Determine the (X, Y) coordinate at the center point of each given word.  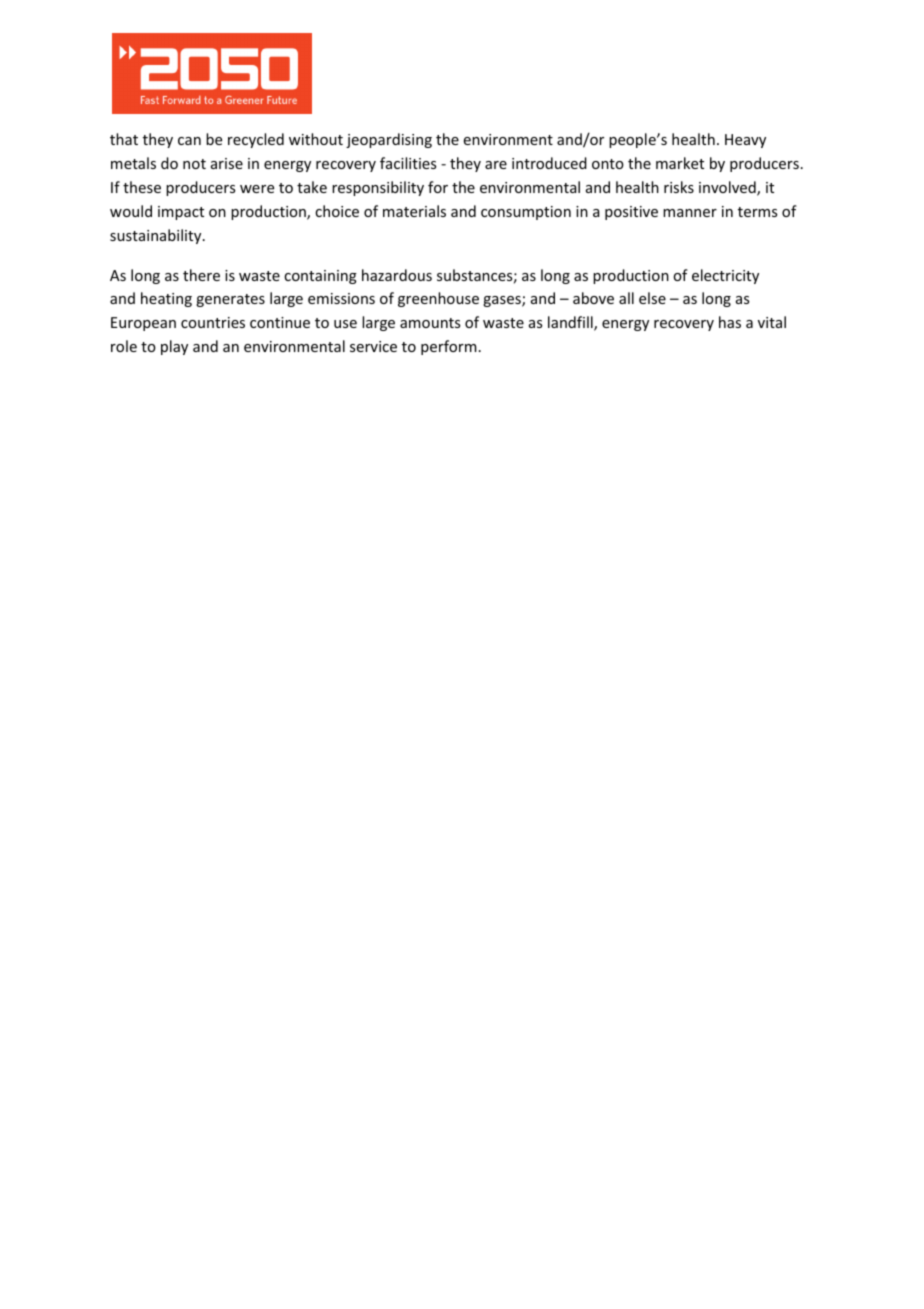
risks (679, 187)
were (257, 189)
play (174, 347)
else (652, 298)
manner (690, 213)
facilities (408, 163)
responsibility (378, 188)
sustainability (157, 236)
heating (166, 299)
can (189, 141)
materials (414, 211)
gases (503, 301)
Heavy (745, 141)
